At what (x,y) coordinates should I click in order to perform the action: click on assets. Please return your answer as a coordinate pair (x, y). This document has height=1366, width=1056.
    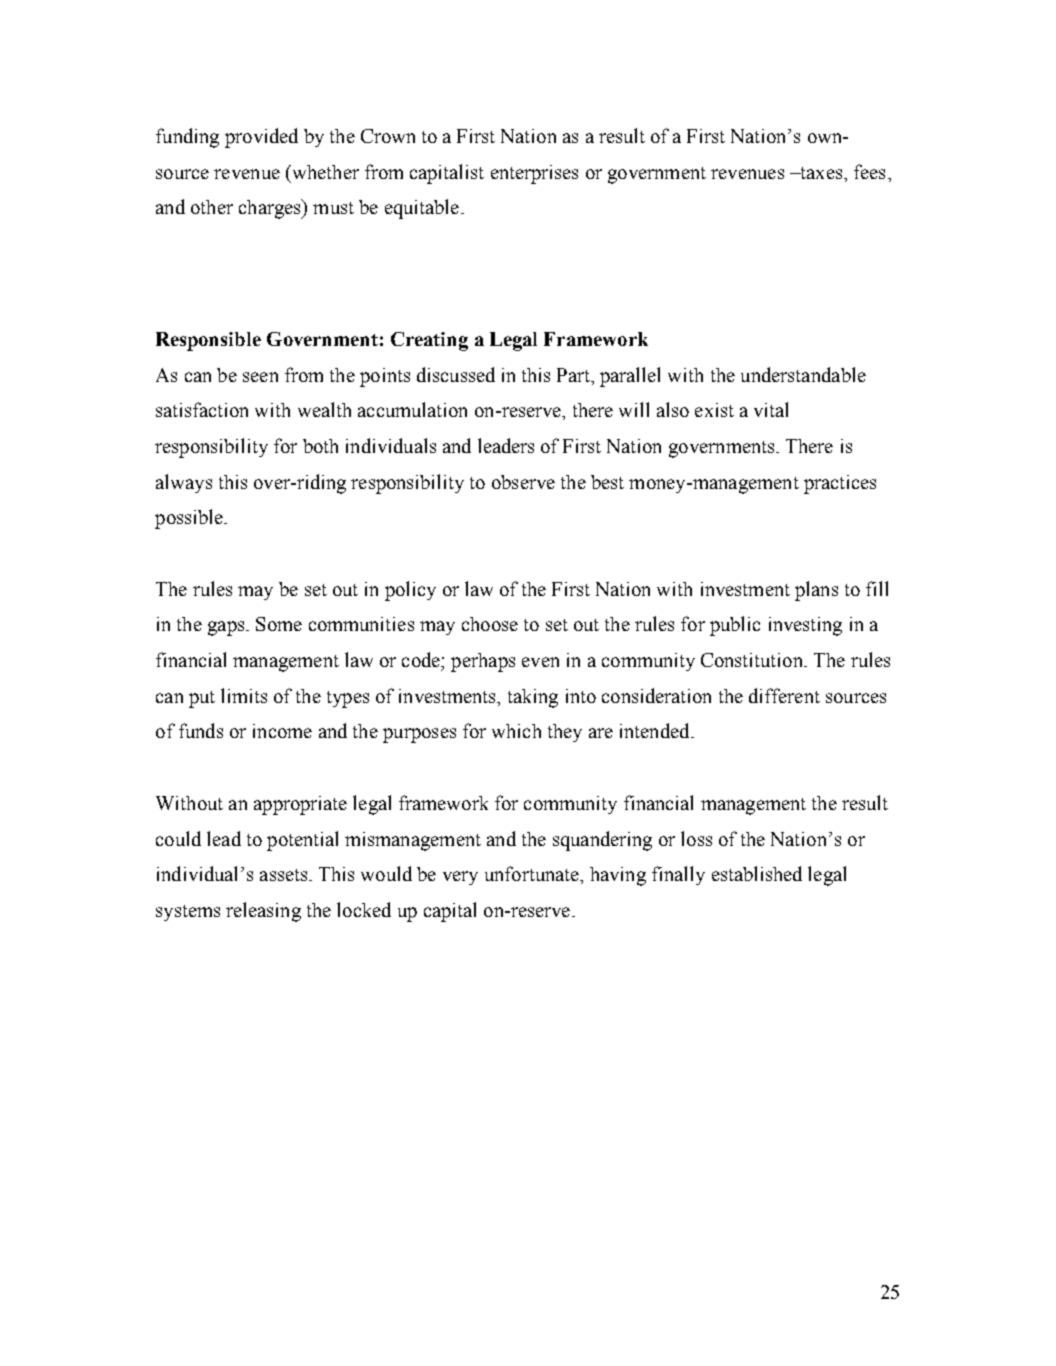
    Looking at the image, I should click on (285, 875).
